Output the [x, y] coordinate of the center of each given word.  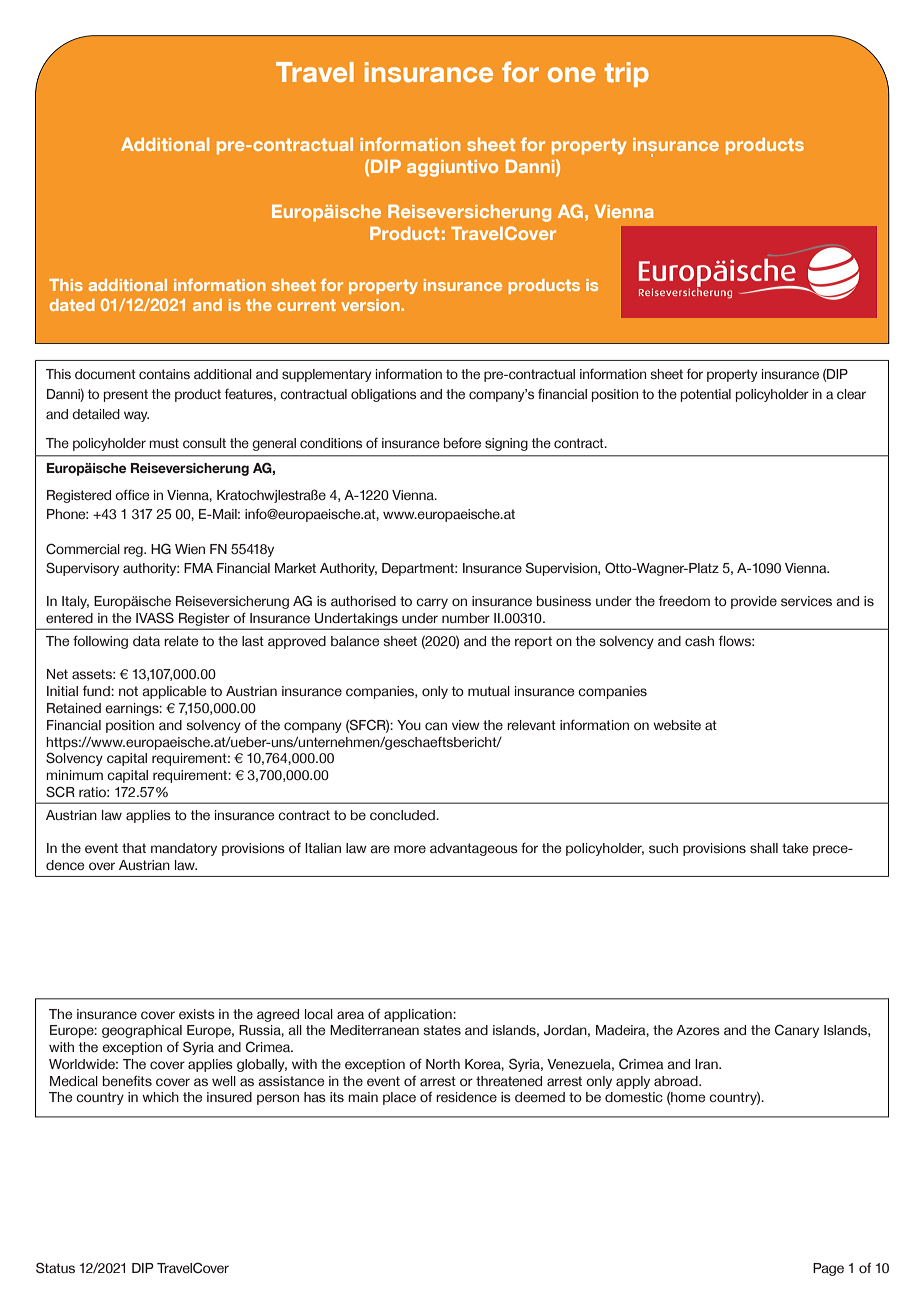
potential [706, 395]
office [132, 495]
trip [626, 74]
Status [55, 1268]
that [134, 848]
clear [851, 394]
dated [72, 305]
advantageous [474, 849]
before [462, 442]
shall [764, 848]
